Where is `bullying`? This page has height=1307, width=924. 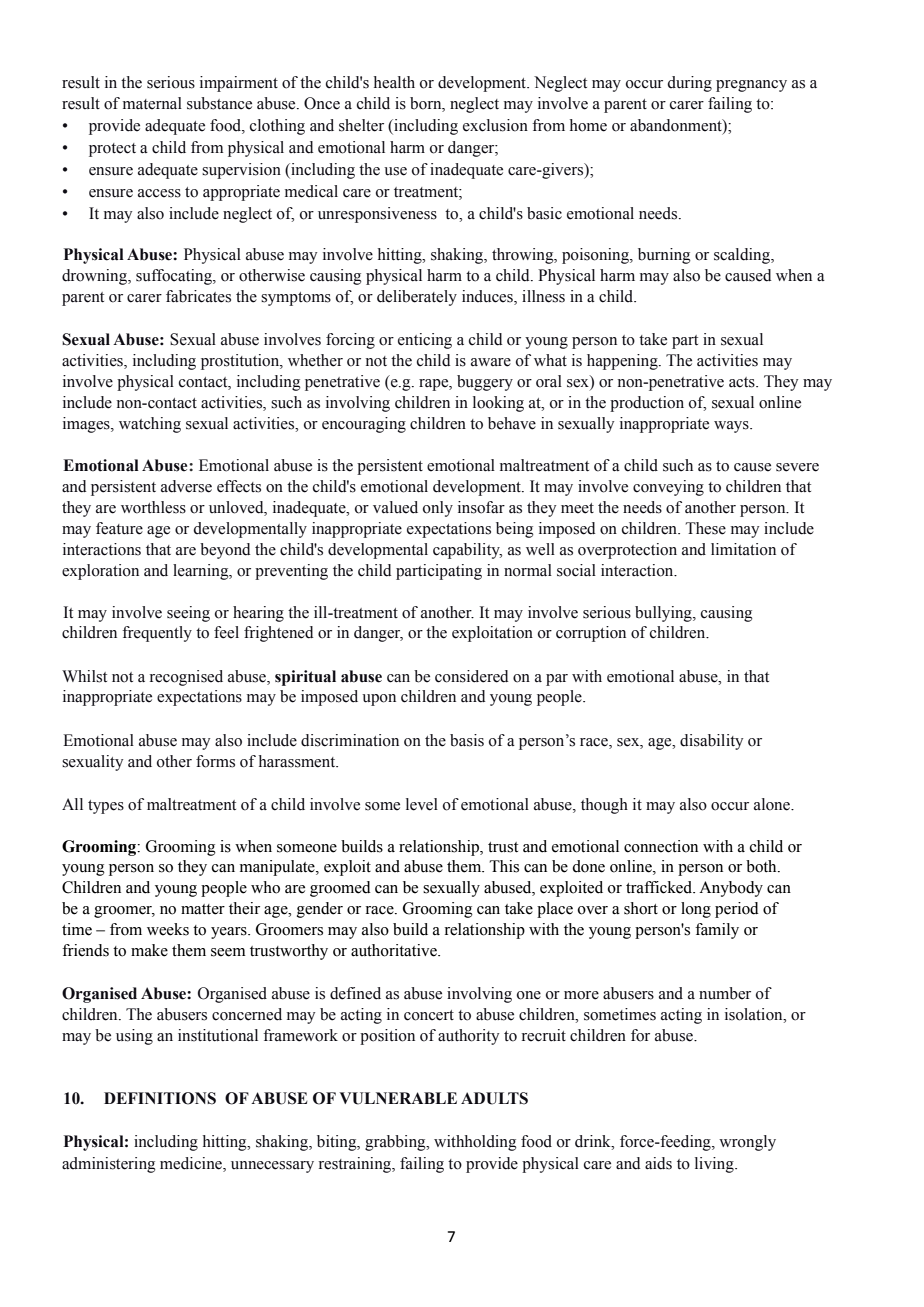
bullying is located at coordinates (664, 614).
